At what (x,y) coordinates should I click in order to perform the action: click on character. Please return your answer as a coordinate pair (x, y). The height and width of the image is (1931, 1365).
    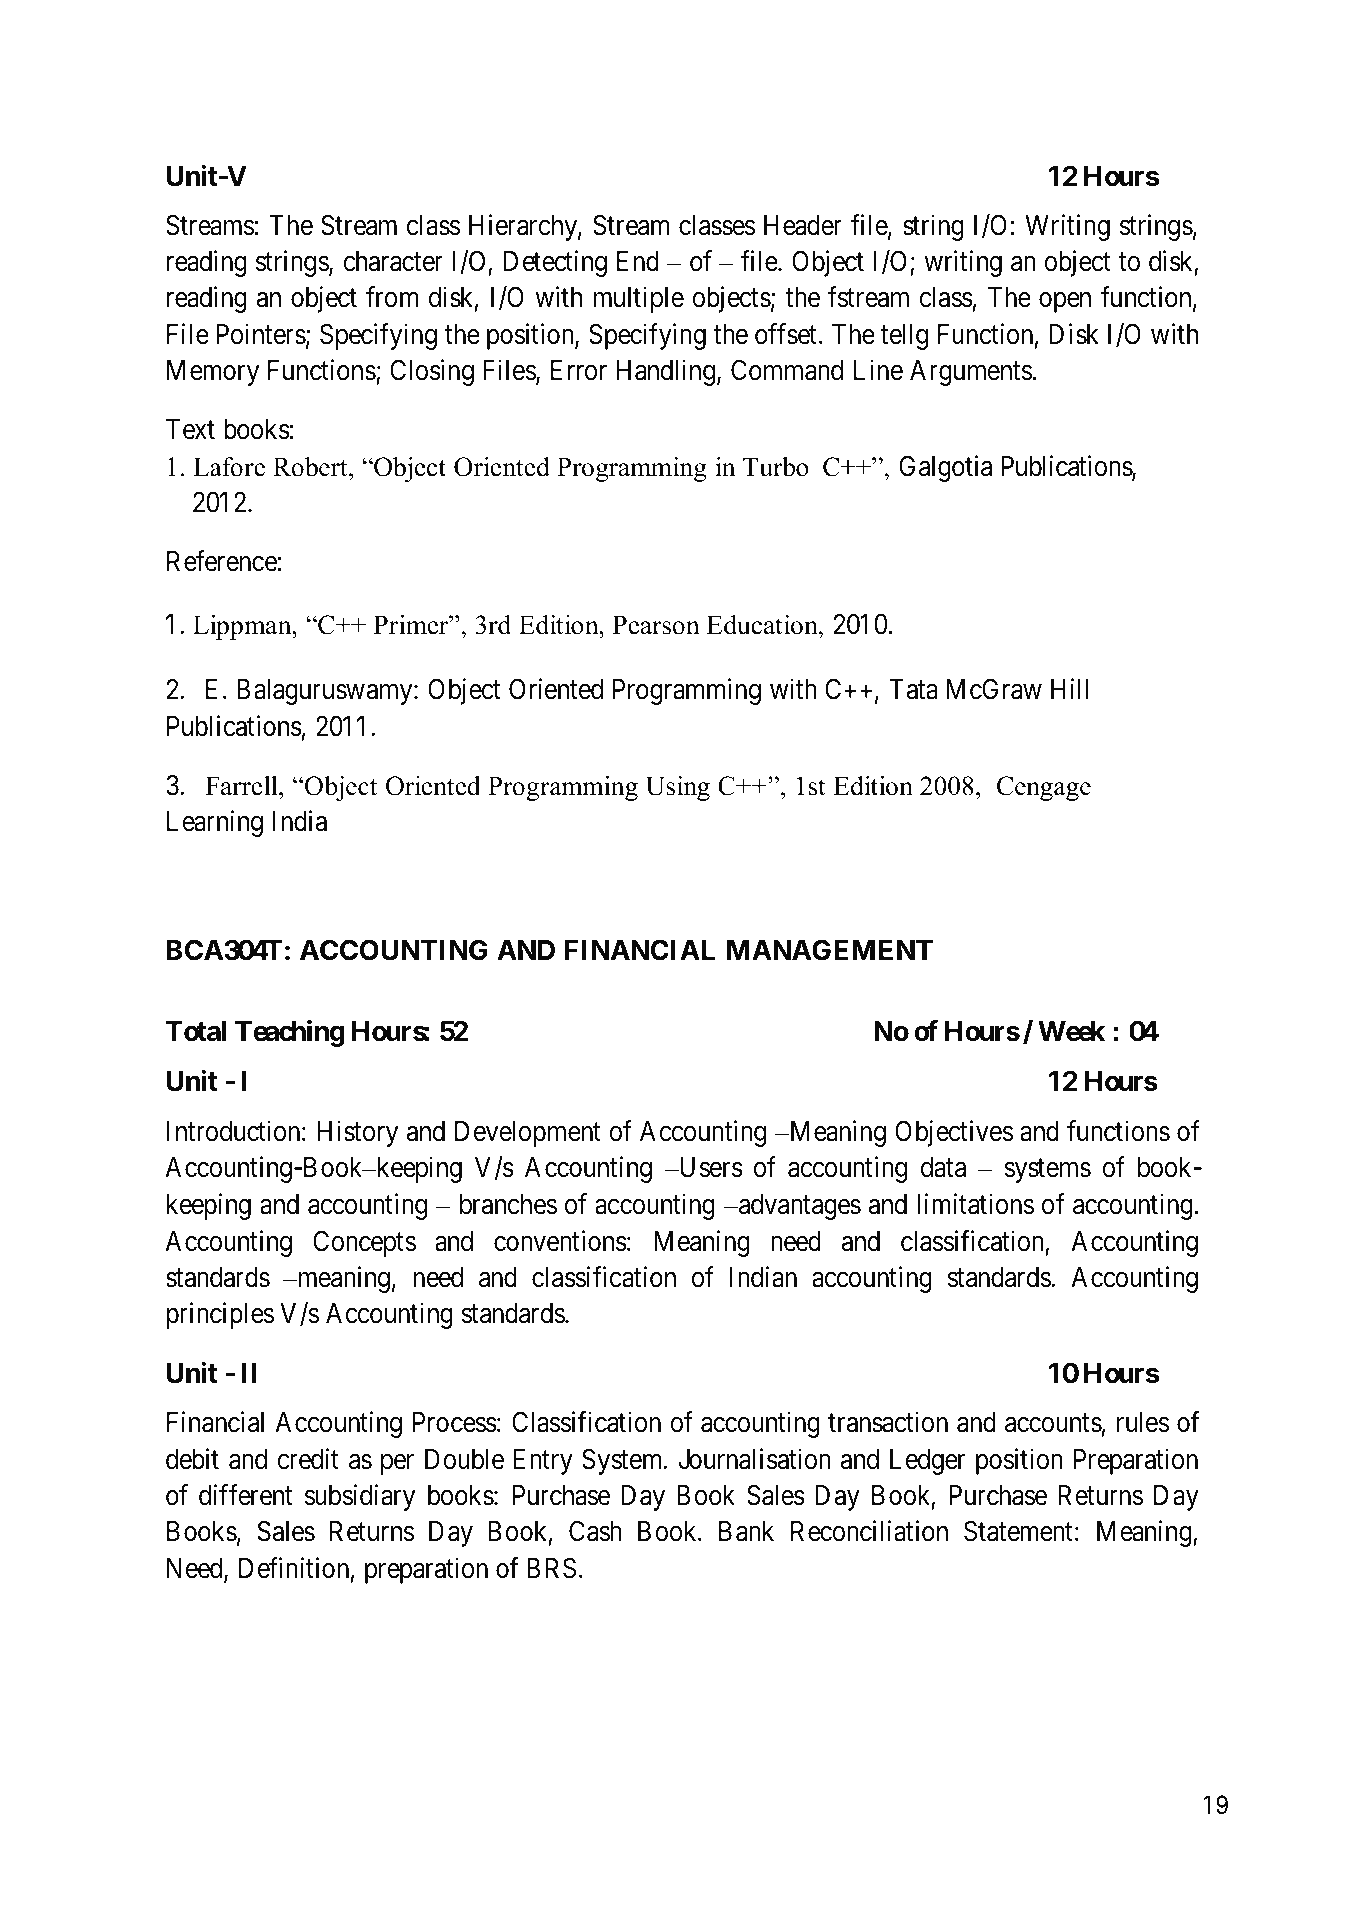
    Looking at the image, I should click on (393, 261).
